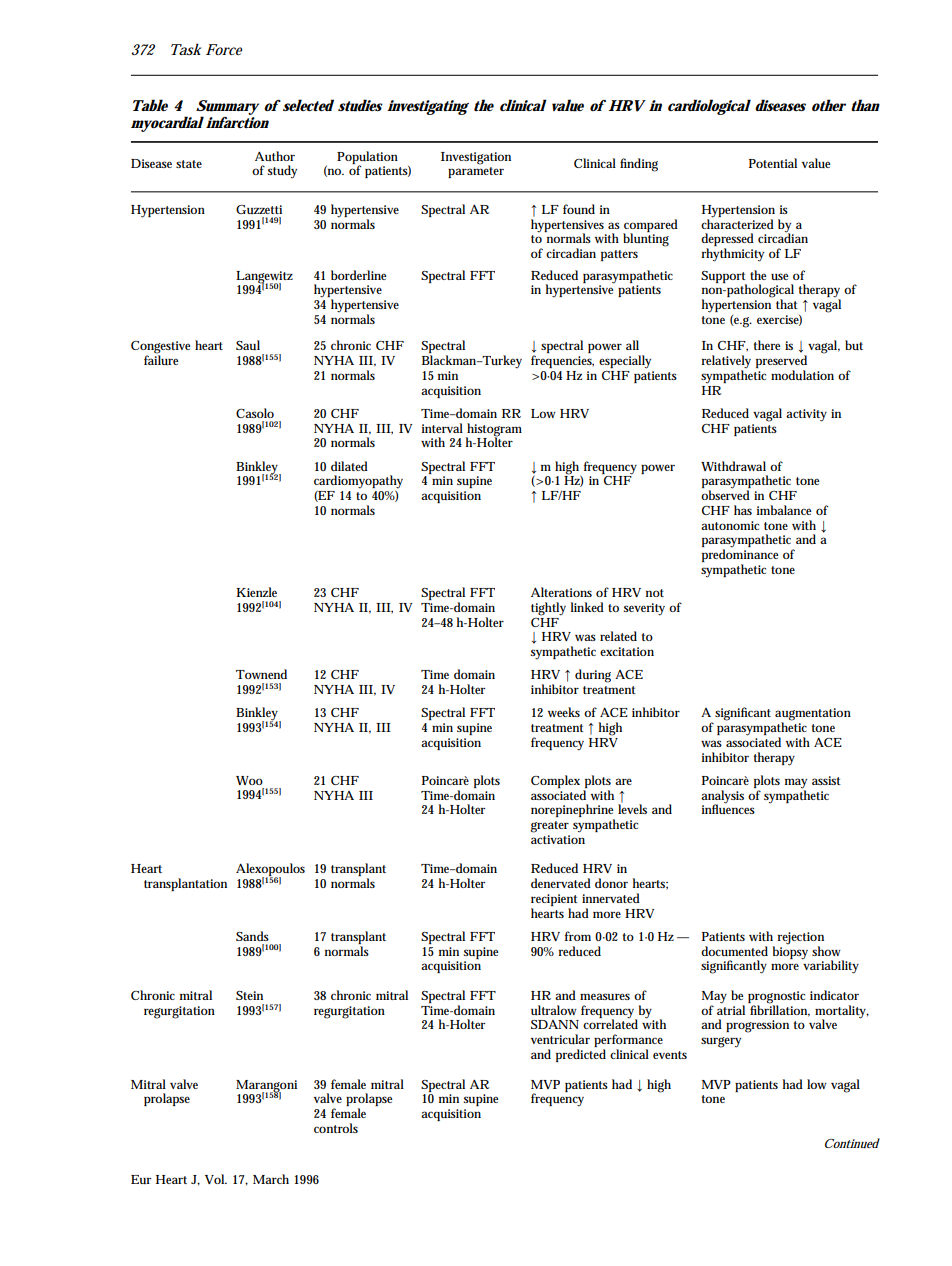  Describe the element at coordinates (554, 901) in the page. I see `recipient` at that location.
